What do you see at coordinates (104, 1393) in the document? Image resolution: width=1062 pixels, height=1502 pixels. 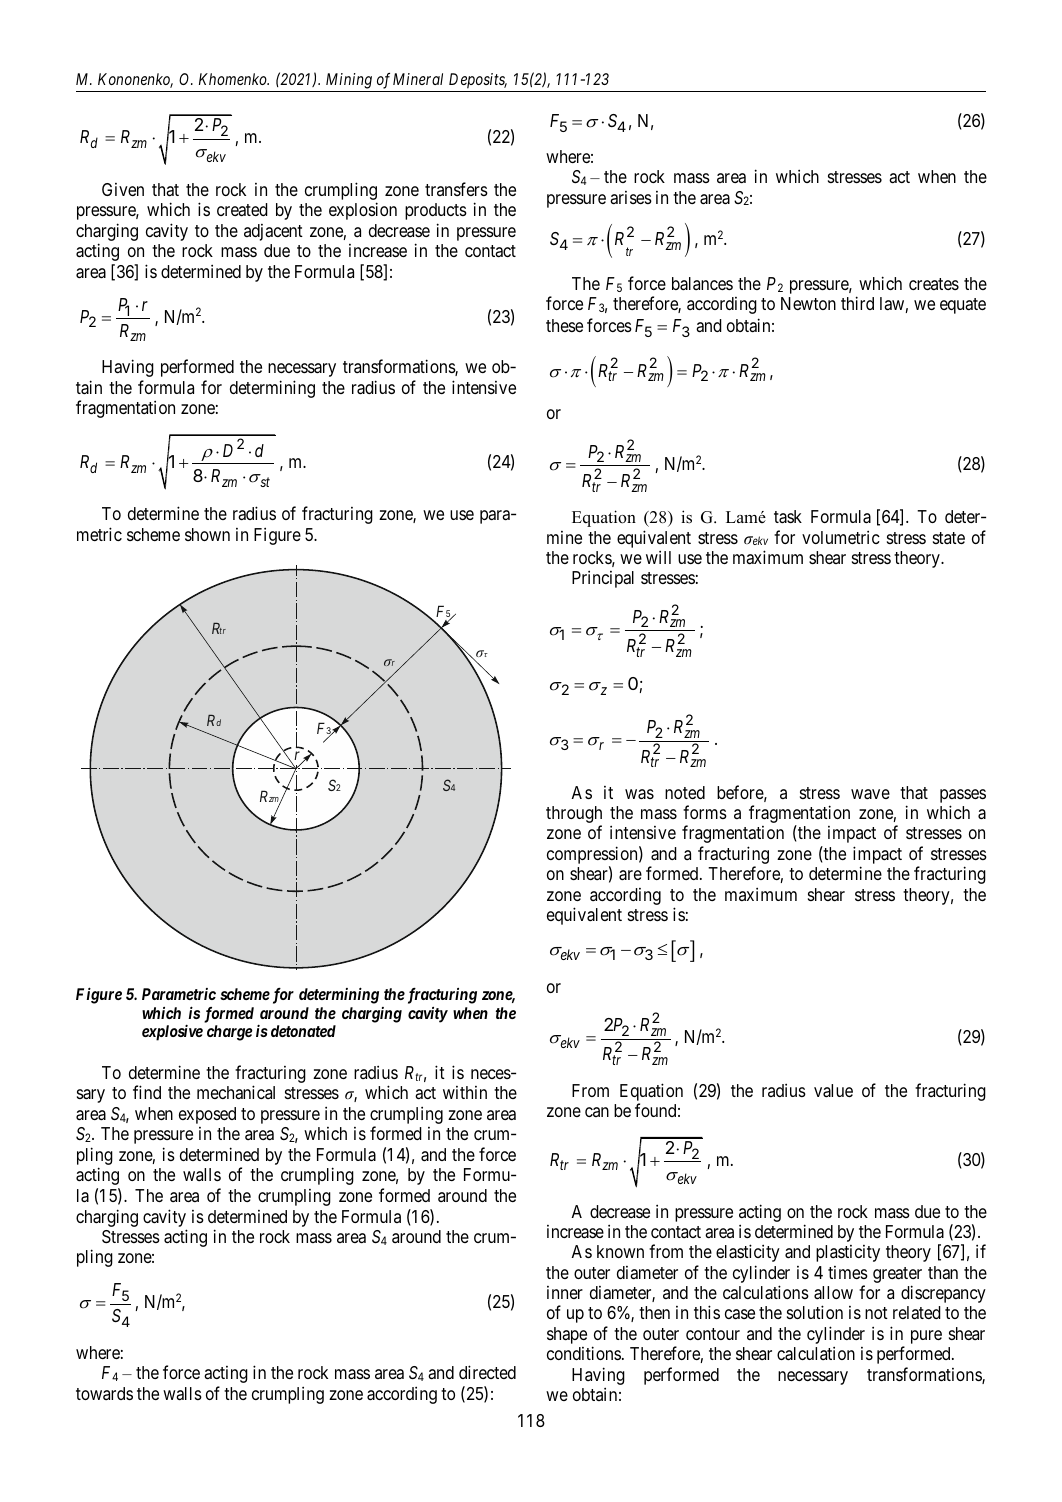 I see `towards` at bounding box center [104, 1393].
